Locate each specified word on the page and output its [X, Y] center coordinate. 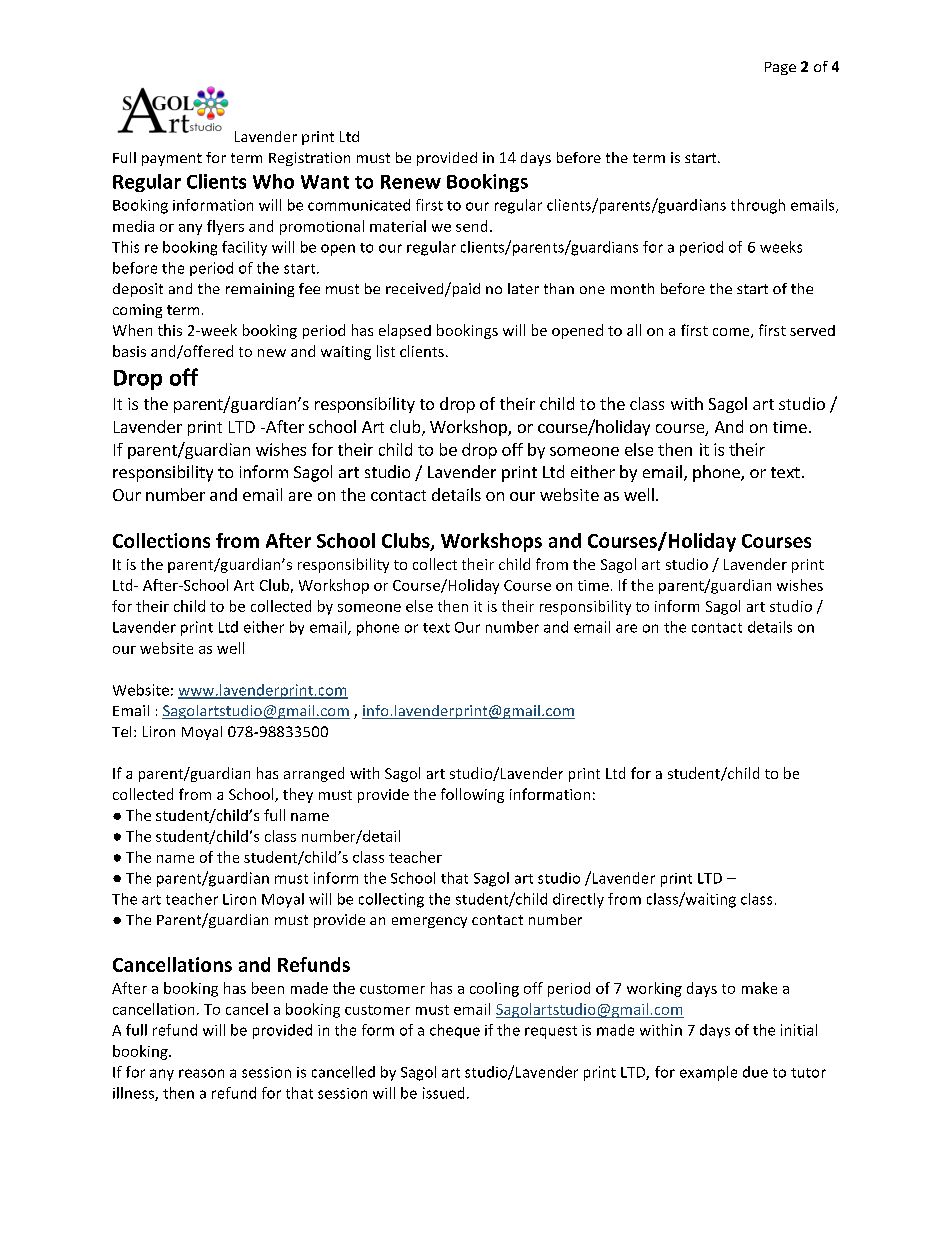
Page [780, 68]
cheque [455, 1031]
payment [172, 159]
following [472, 795]
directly [578, 900]
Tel [121, 731]
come [732, 333]
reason [201, 1073]
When [132, 330]
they [298, 795]
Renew [411, 182]
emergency [429, 922]
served [812, 330]
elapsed [405, 331]
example [708, 1073]
